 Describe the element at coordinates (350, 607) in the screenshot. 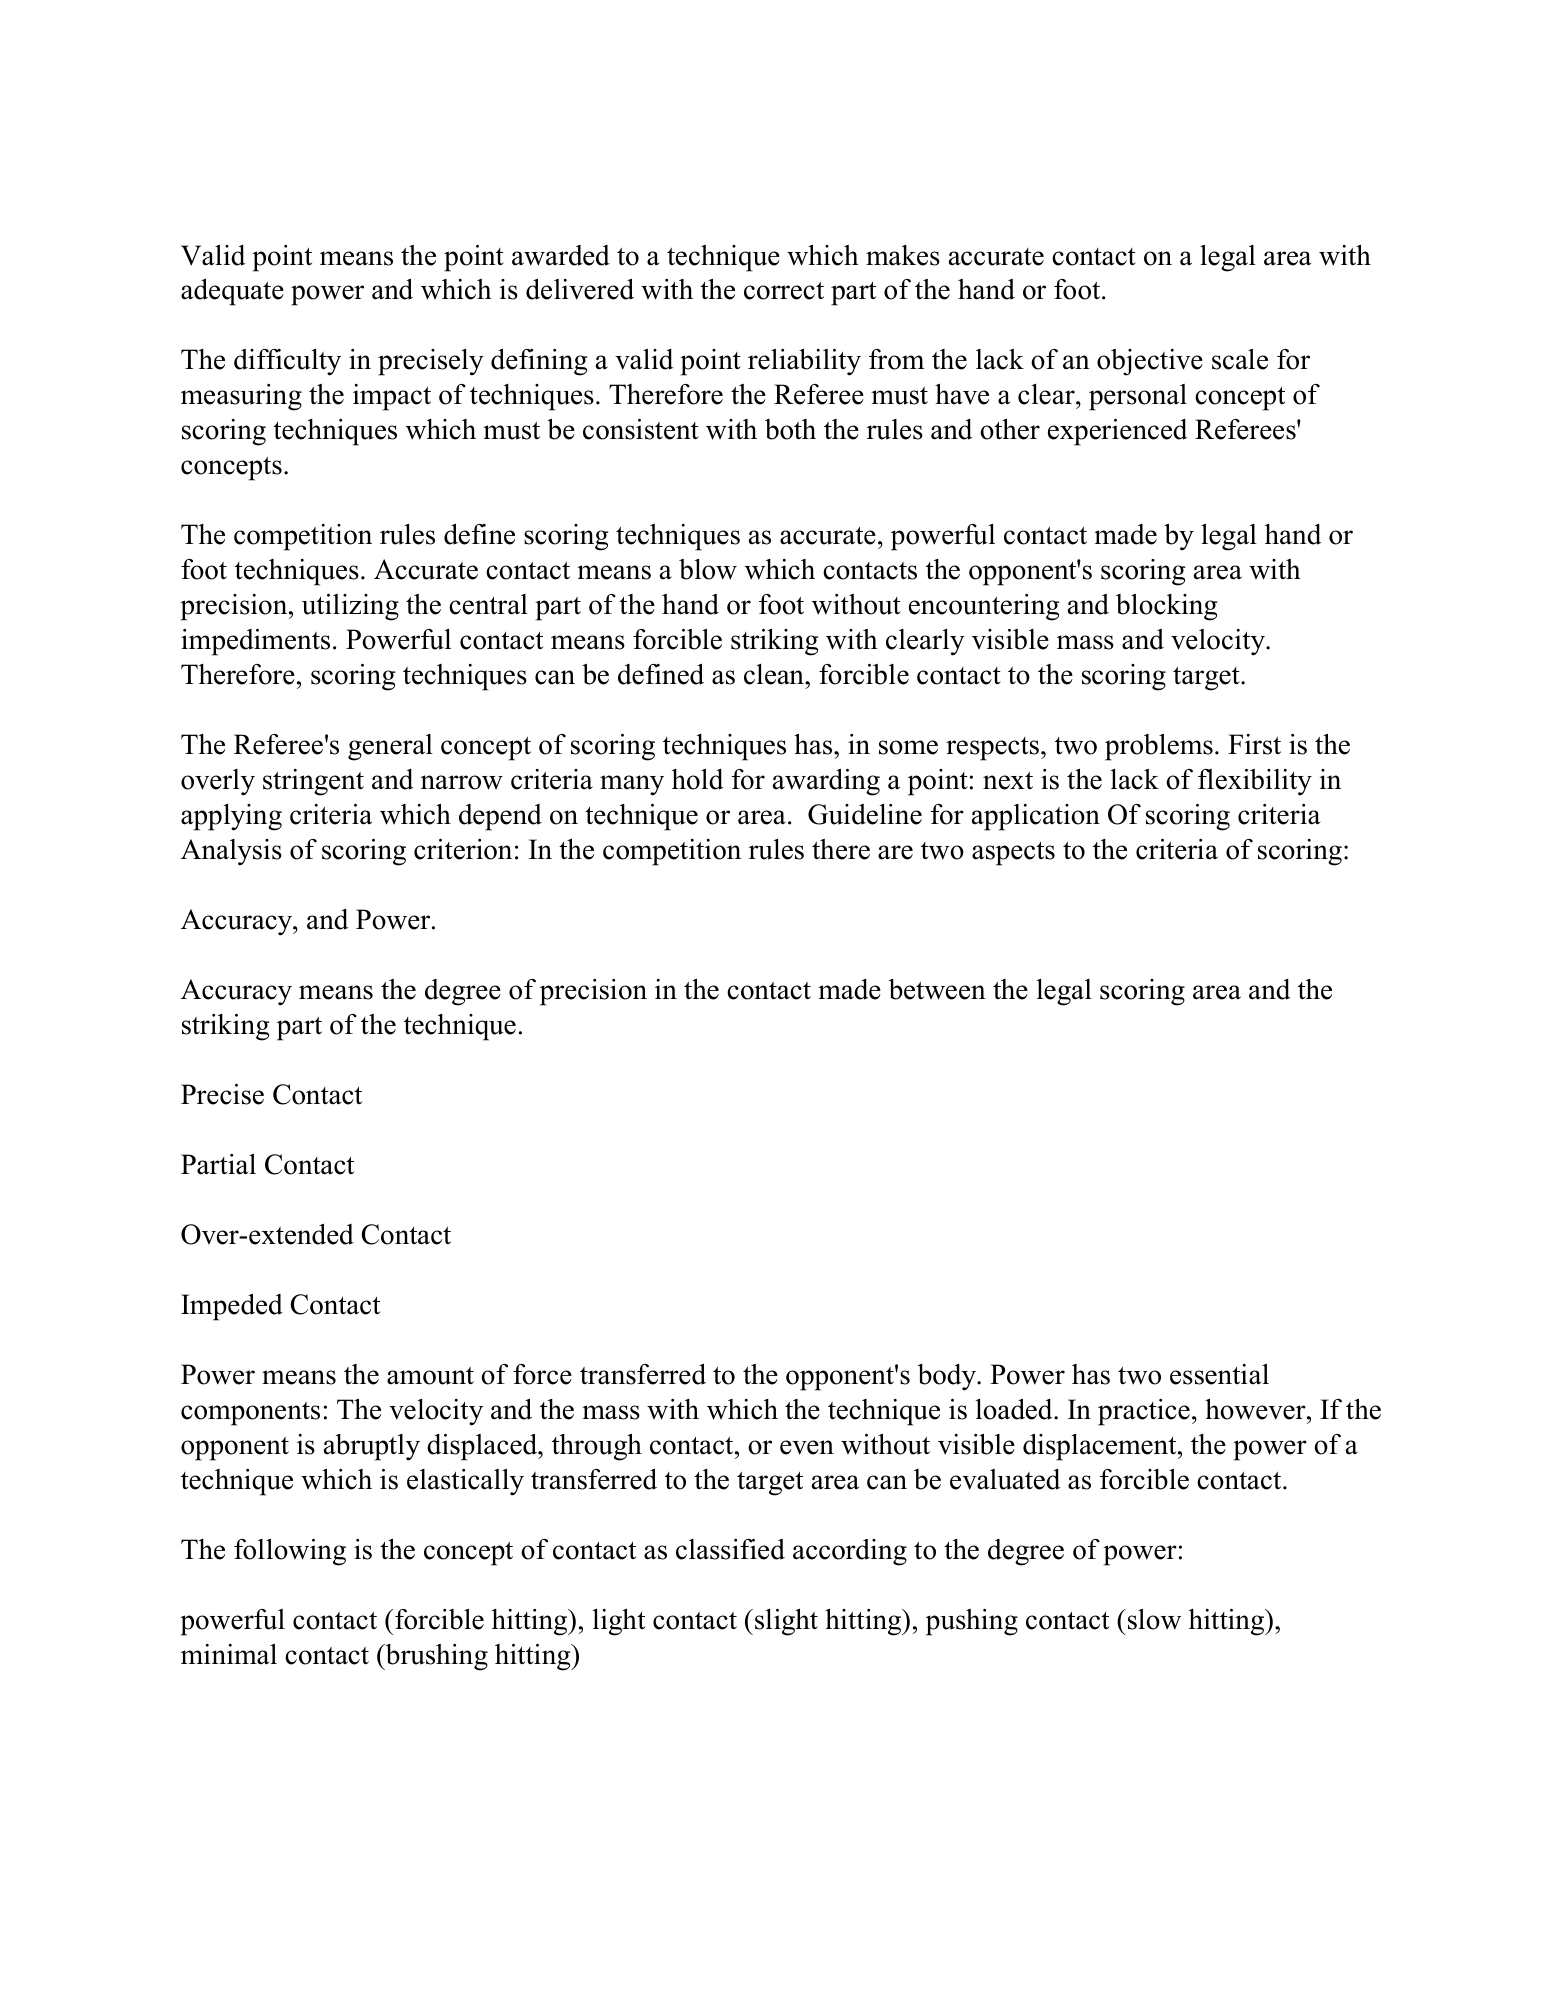

I see `utilizing` at that location.
